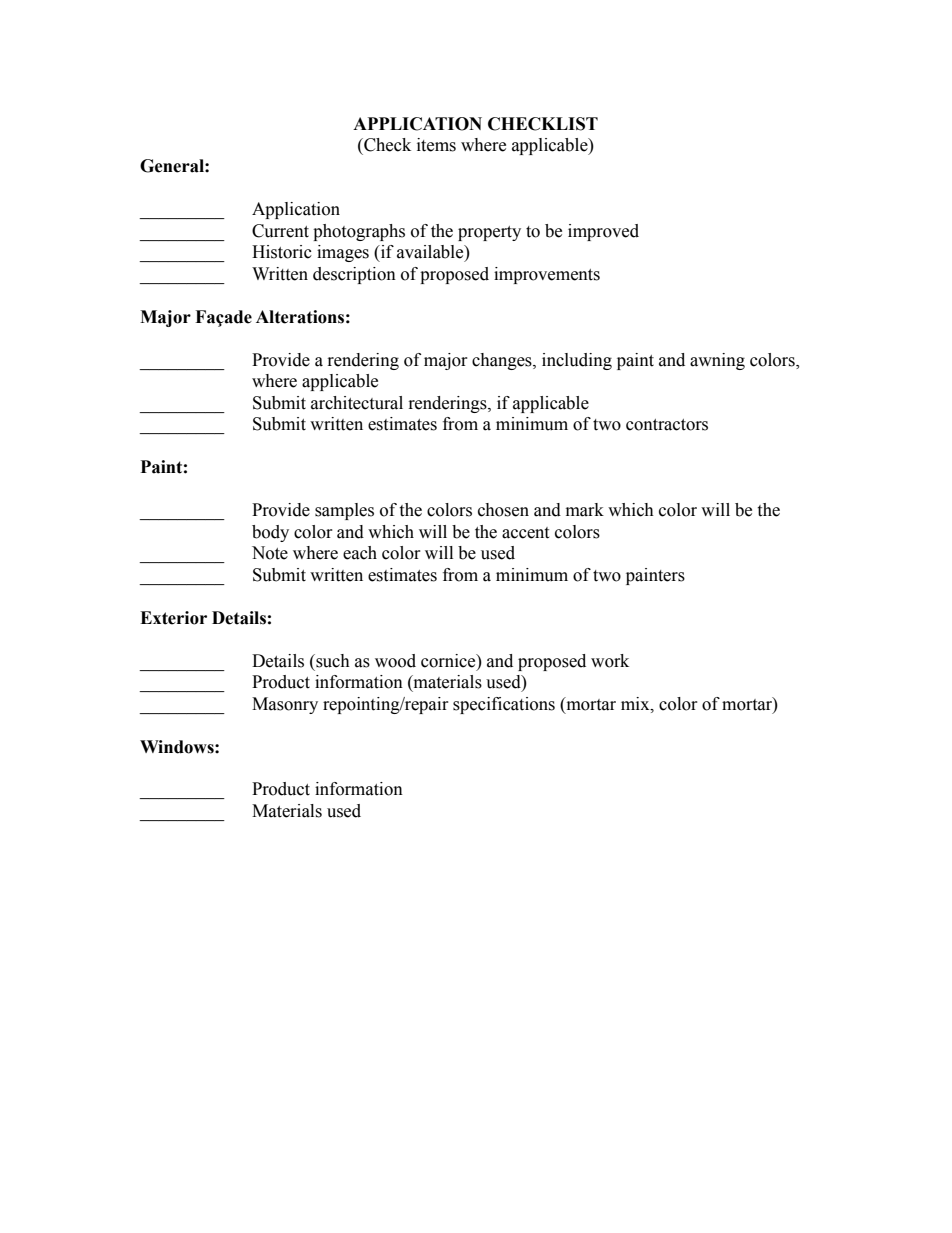 This image has height=1233, width=952. Describe the element at coordinates (503, 361) in the image. I see `changes` at that location.
